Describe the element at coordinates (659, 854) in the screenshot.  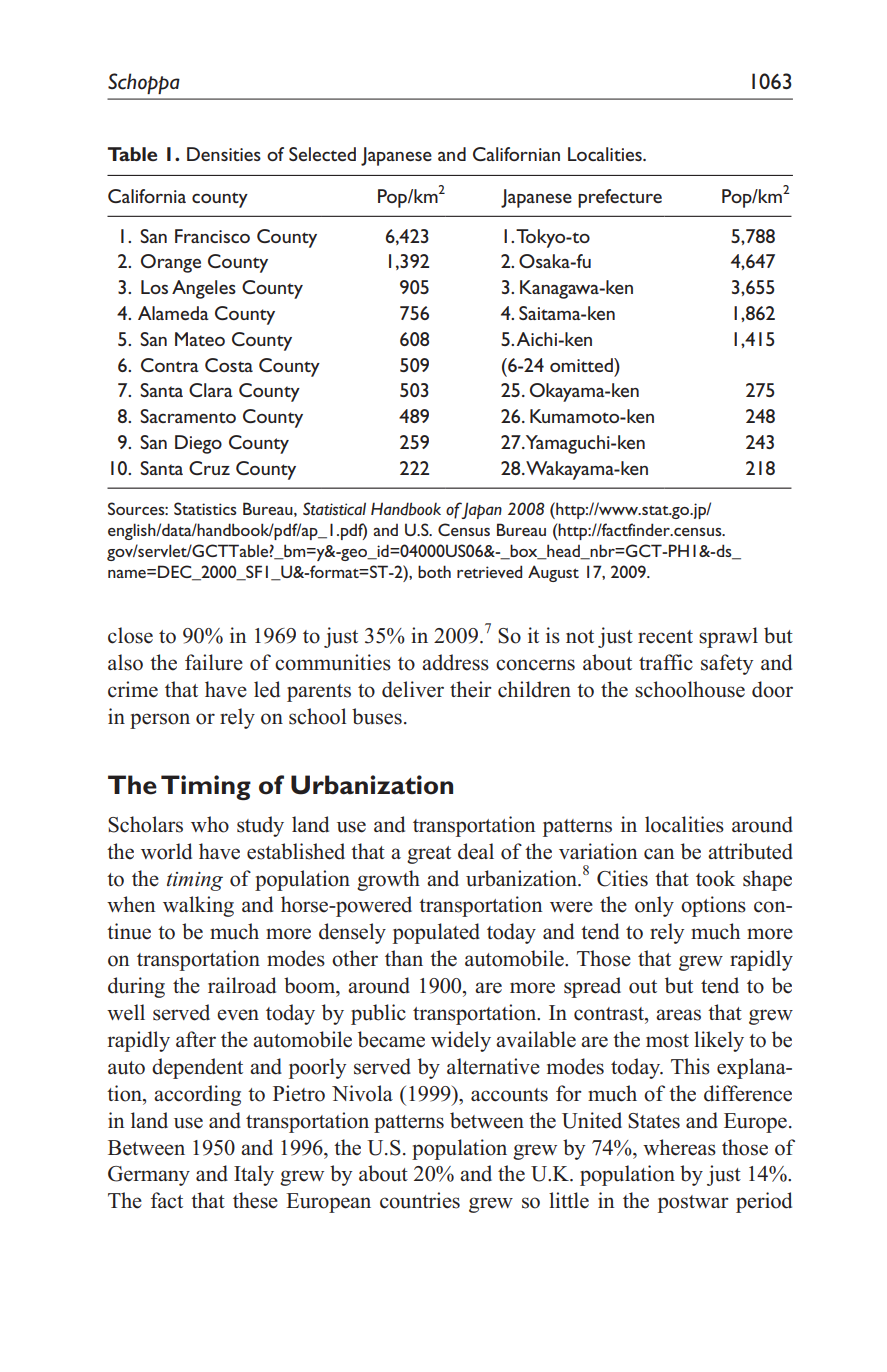
I see `can` at that location.
